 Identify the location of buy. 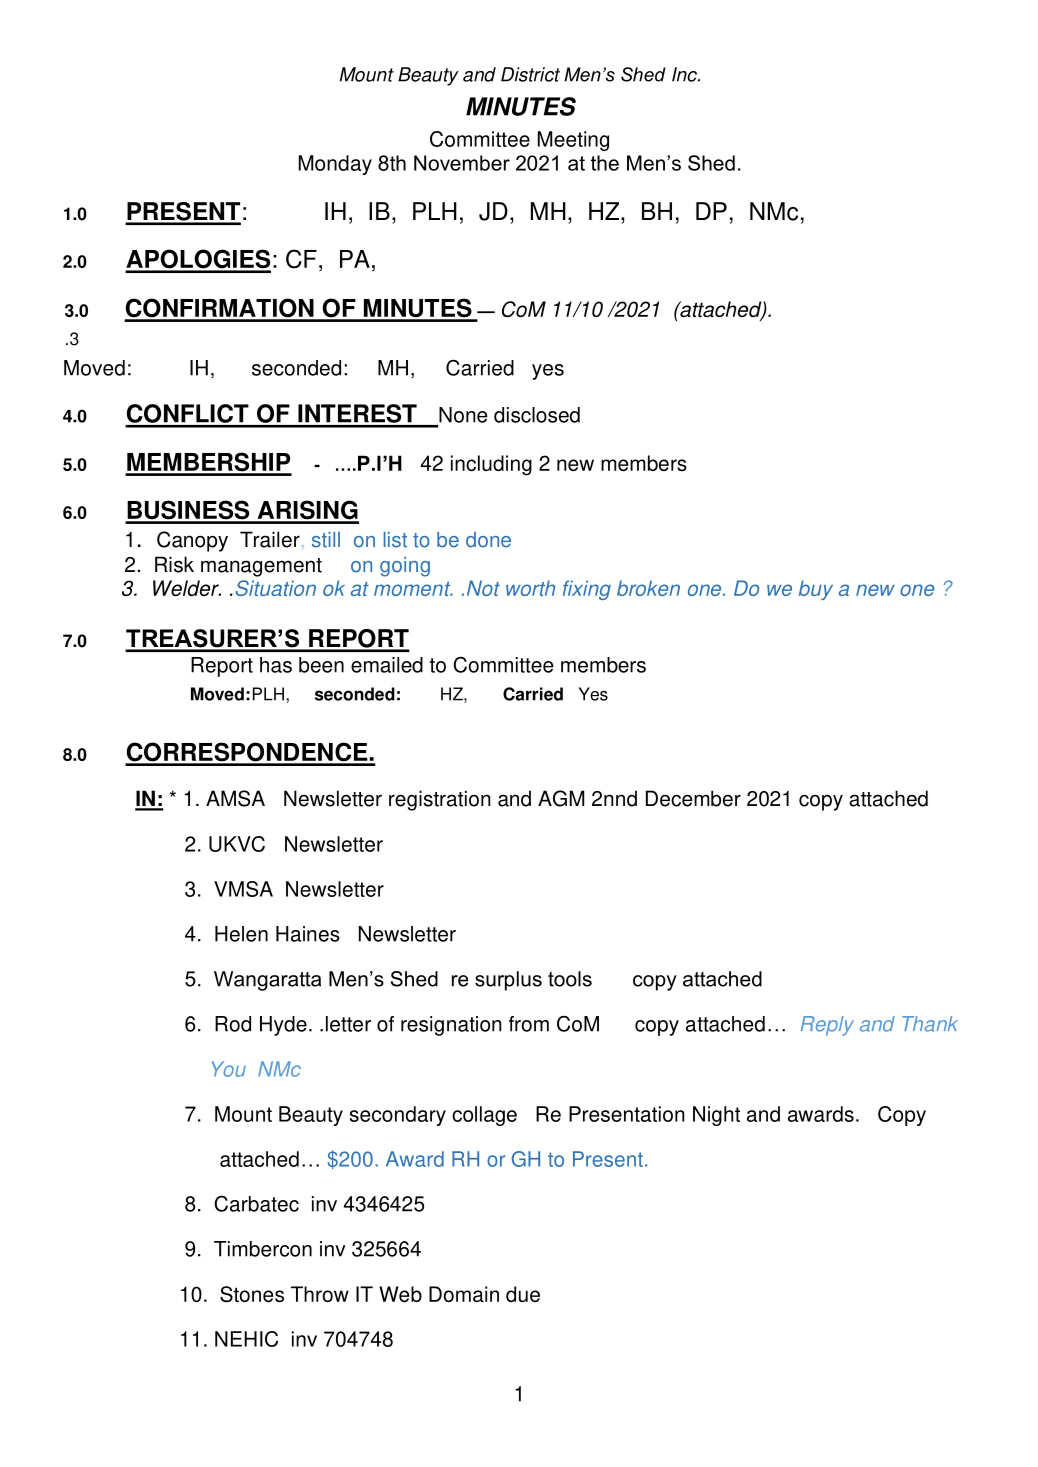
(816, 590).
